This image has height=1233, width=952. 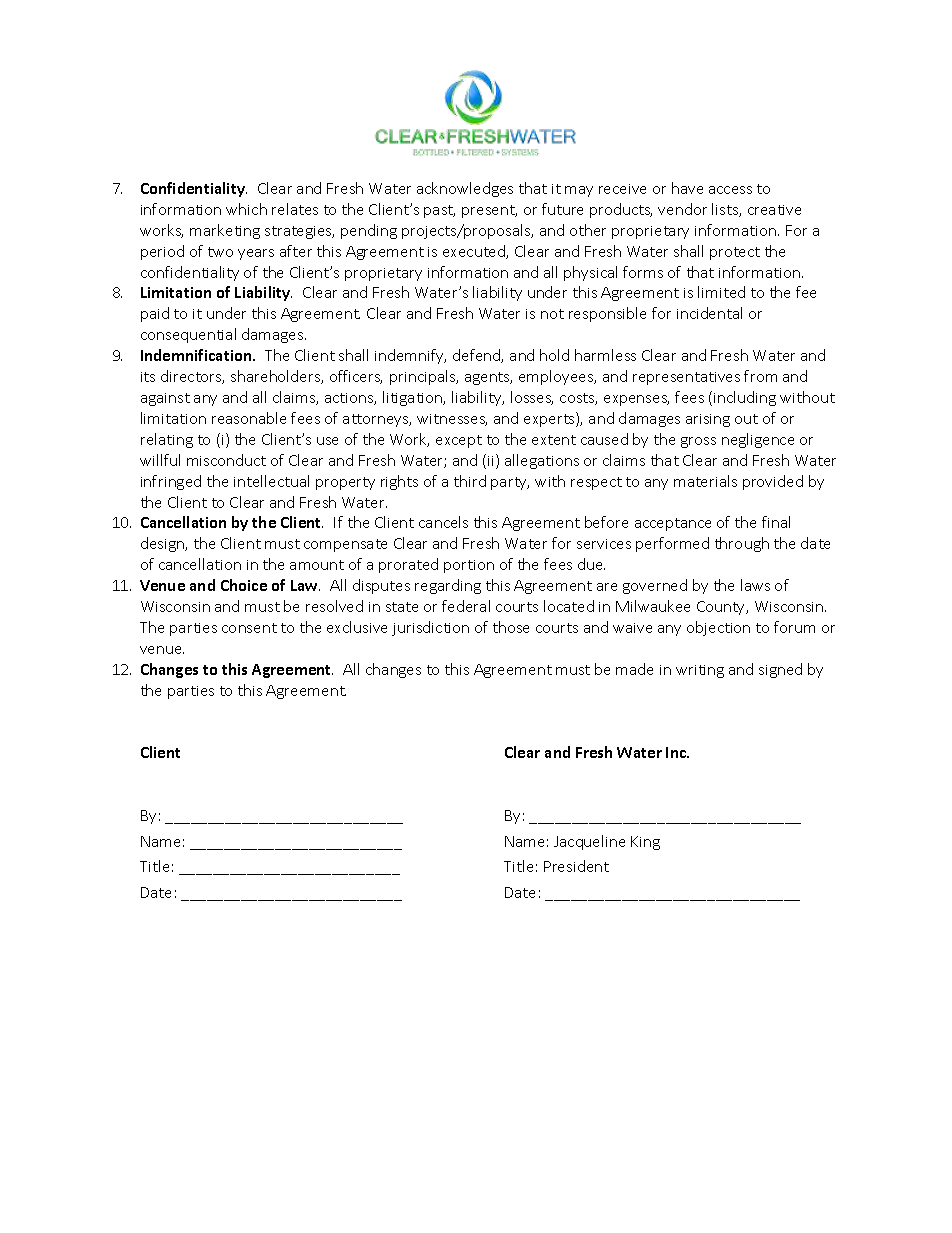 What do you see at coordinates (424, 377) in the image?
I see `principals` at bounding box center [424, 377].
